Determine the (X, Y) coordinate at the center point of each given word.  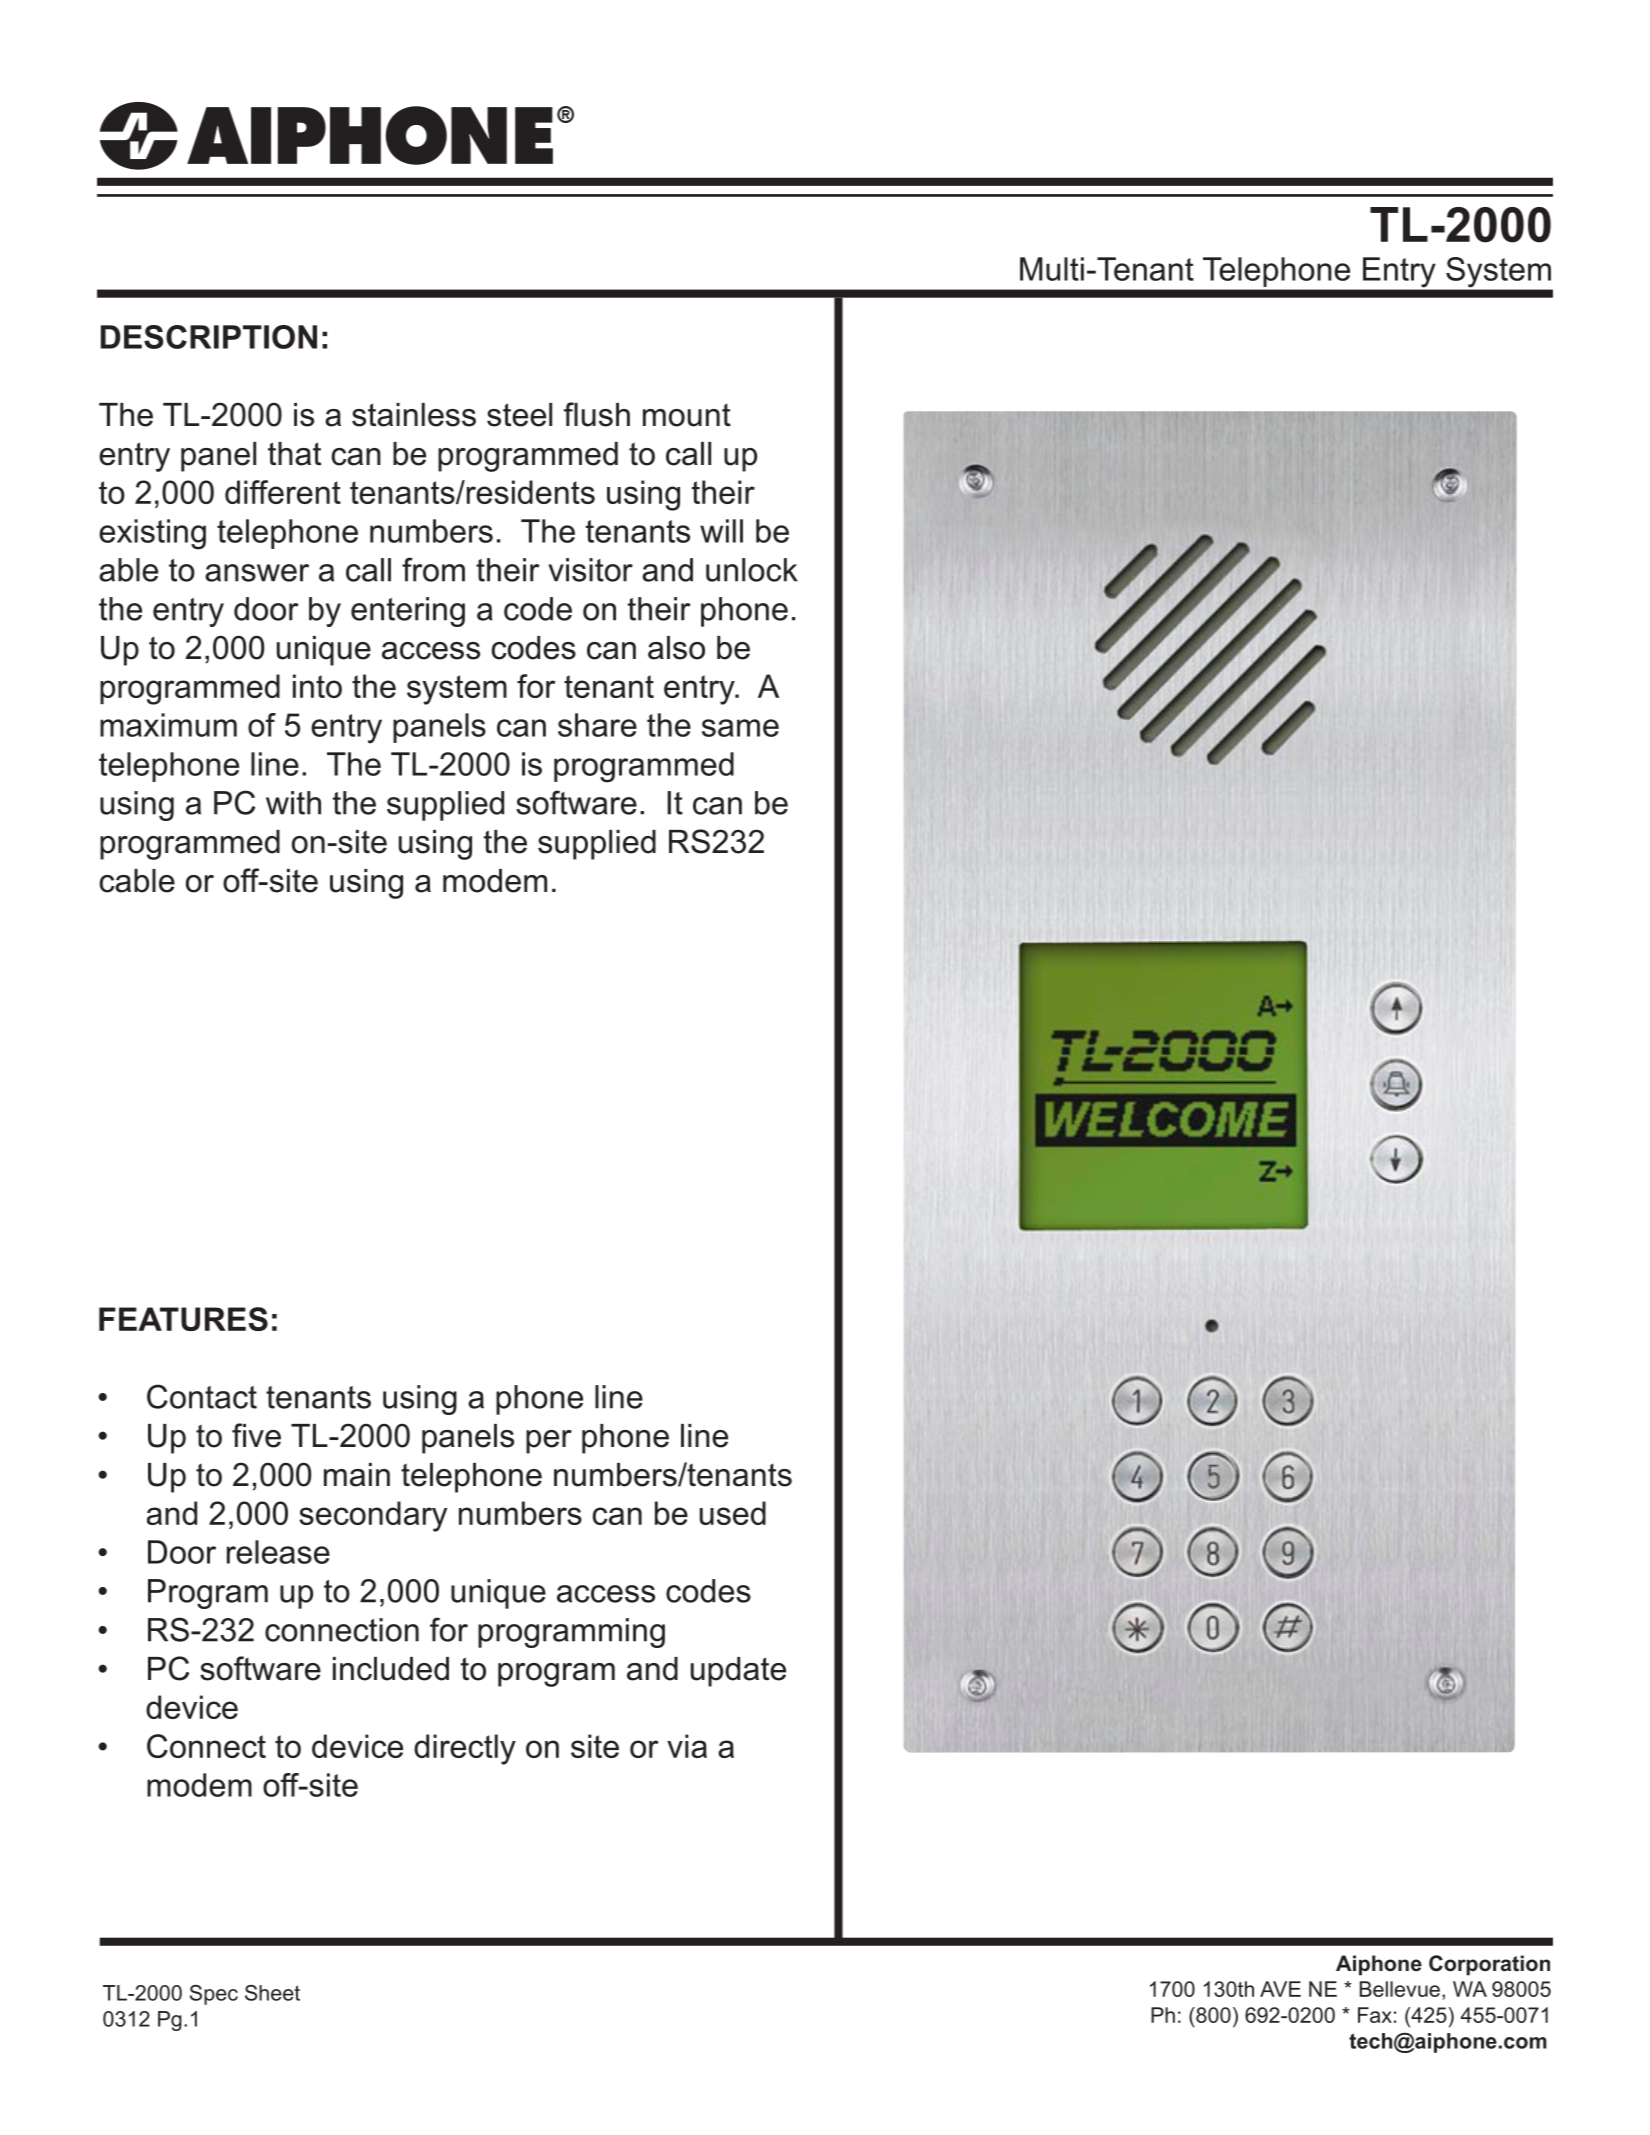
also (676, 648)
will (721, 531)
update (738, 1672)
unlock (752, 570)
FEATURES (183, 1319)
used (733, 1513)
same (740, 728)
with (293, 803)
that (294, 454)
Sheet (272, 1993)
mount (687, 415)
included (391, 1669)
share (597, 725)
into (317, 686)
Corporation (1489, 1965)
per (549, 1442)
